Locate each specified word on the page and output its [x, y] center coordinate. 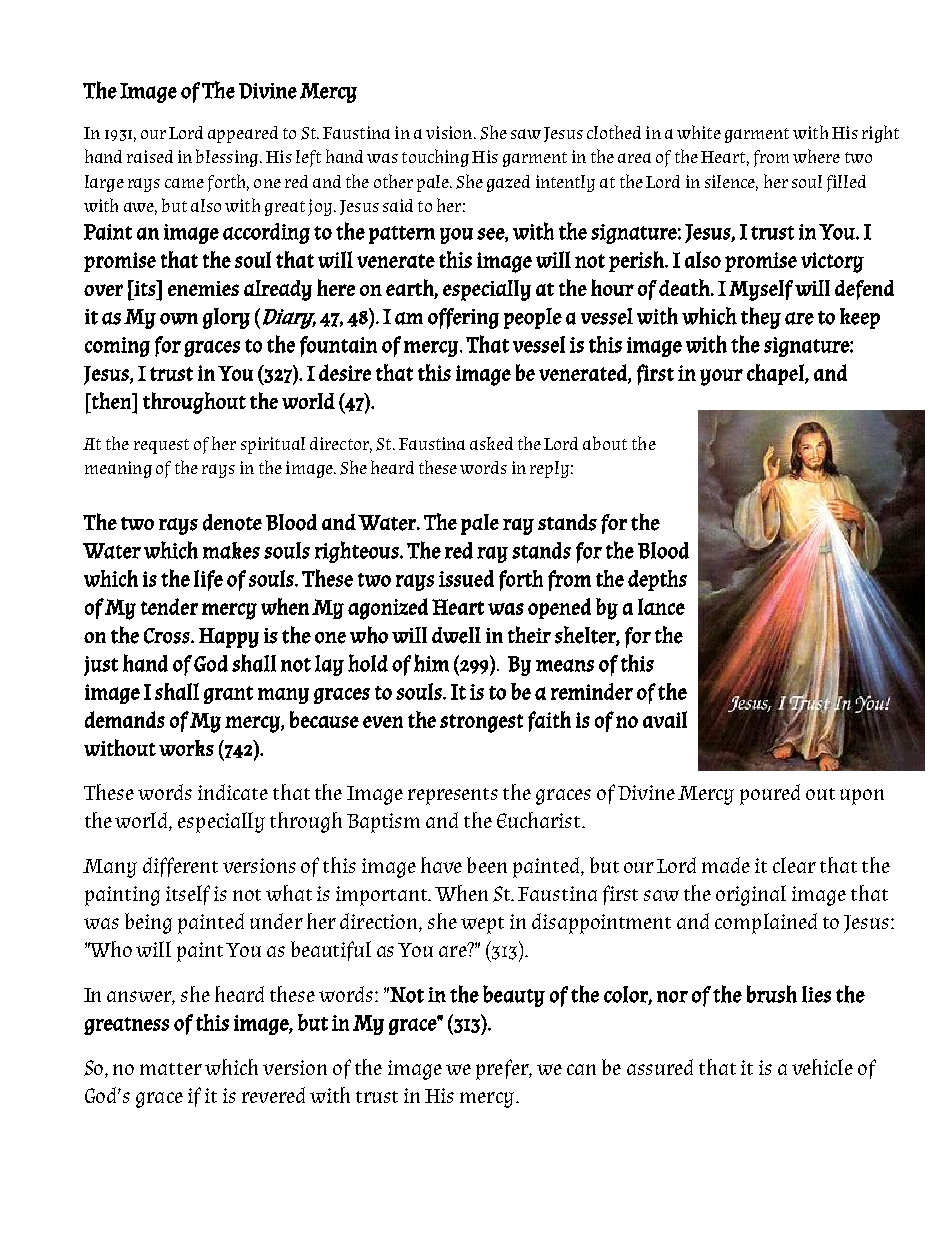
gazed [508, 183]
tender [169, 606]
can [581, 1069]
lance [661, 606]
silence [731, 182]
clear [794, 865]
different [180, 867]
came [184, 183]
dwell [456, 635]
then [111, 400]
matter [171, 1069]
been [487, 865]
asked [491, 443]
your [721, 377]
